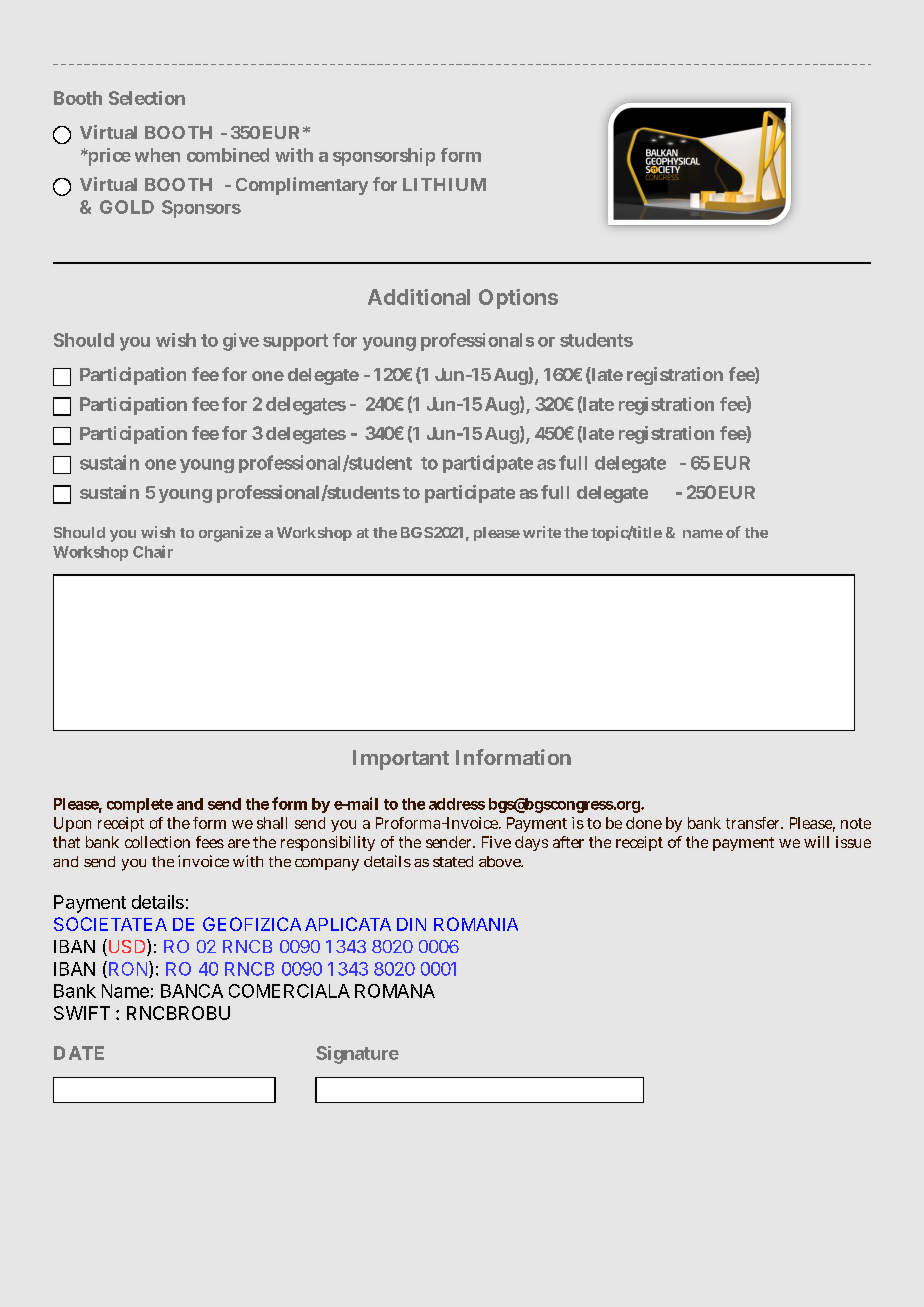 The width and height of the image is (924, 1307). I want to click on support, so click(295, 342).
